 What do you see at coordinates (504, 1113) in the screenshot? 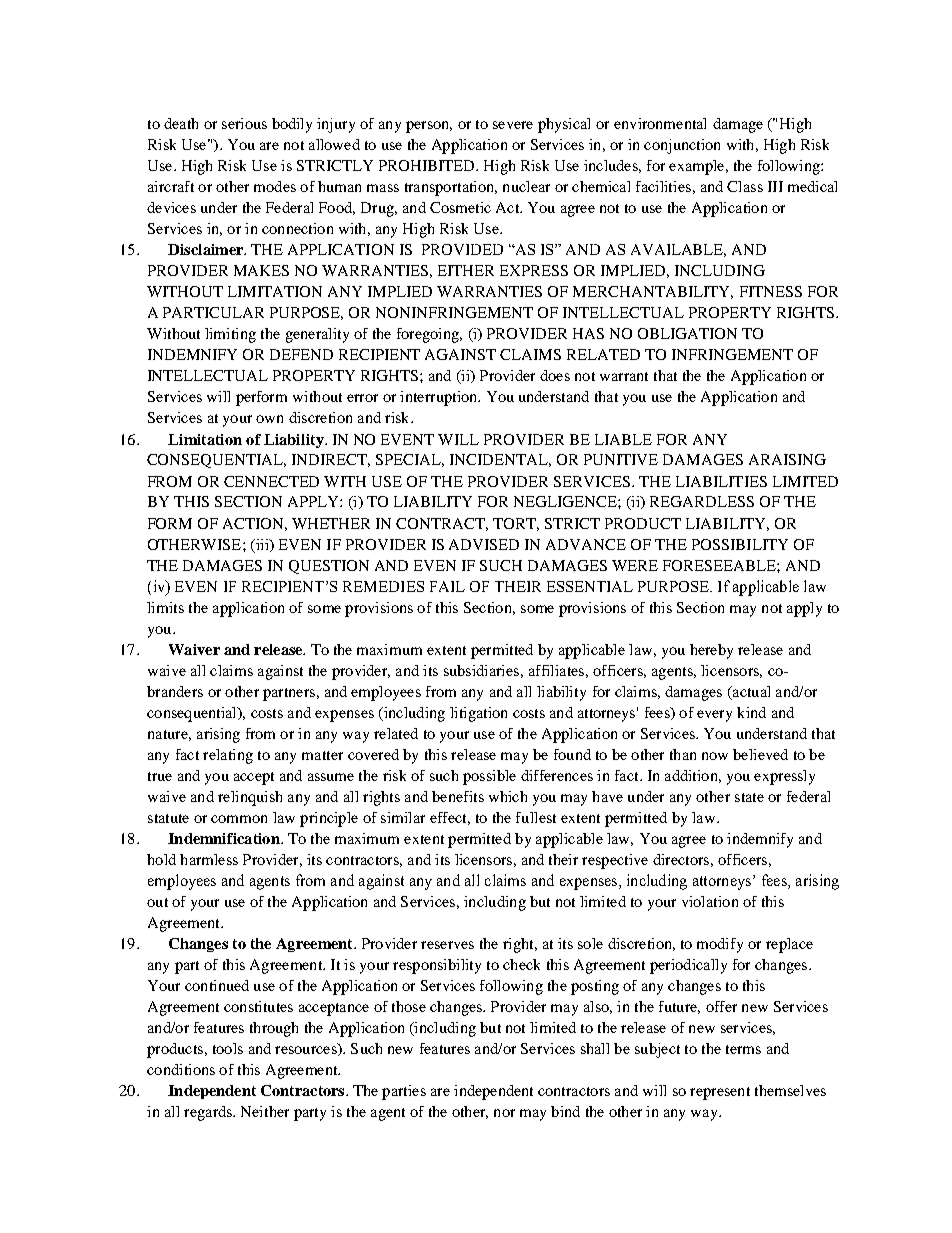
I see `nor` at bounding box center [504, 1113].
